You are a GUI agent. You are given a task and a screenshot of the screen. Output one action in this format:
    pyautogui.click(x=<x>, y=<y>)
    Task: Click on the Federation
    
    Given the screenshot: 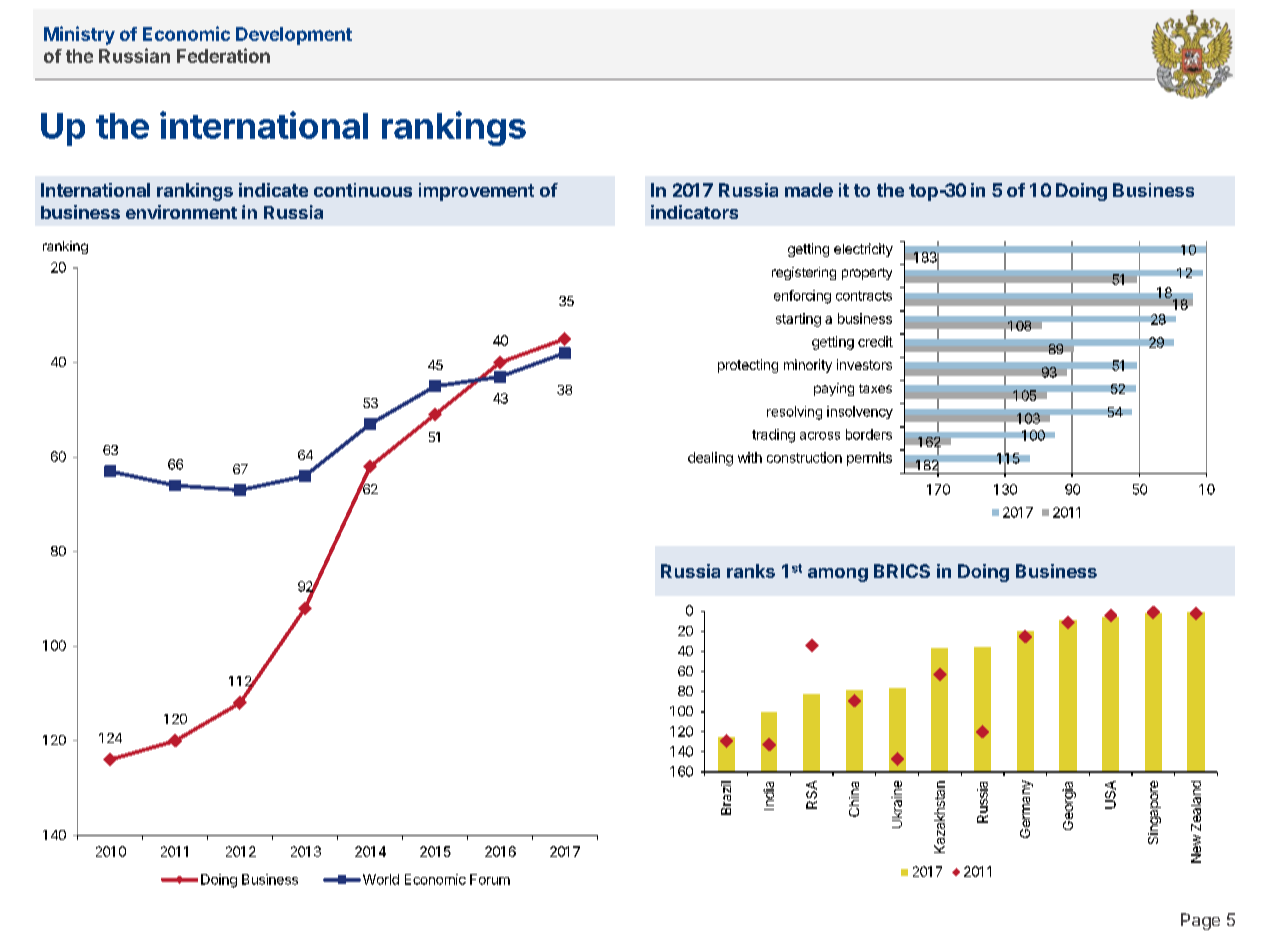 What is the action you would take?
    pyautogui.click(x=223, y=55)
